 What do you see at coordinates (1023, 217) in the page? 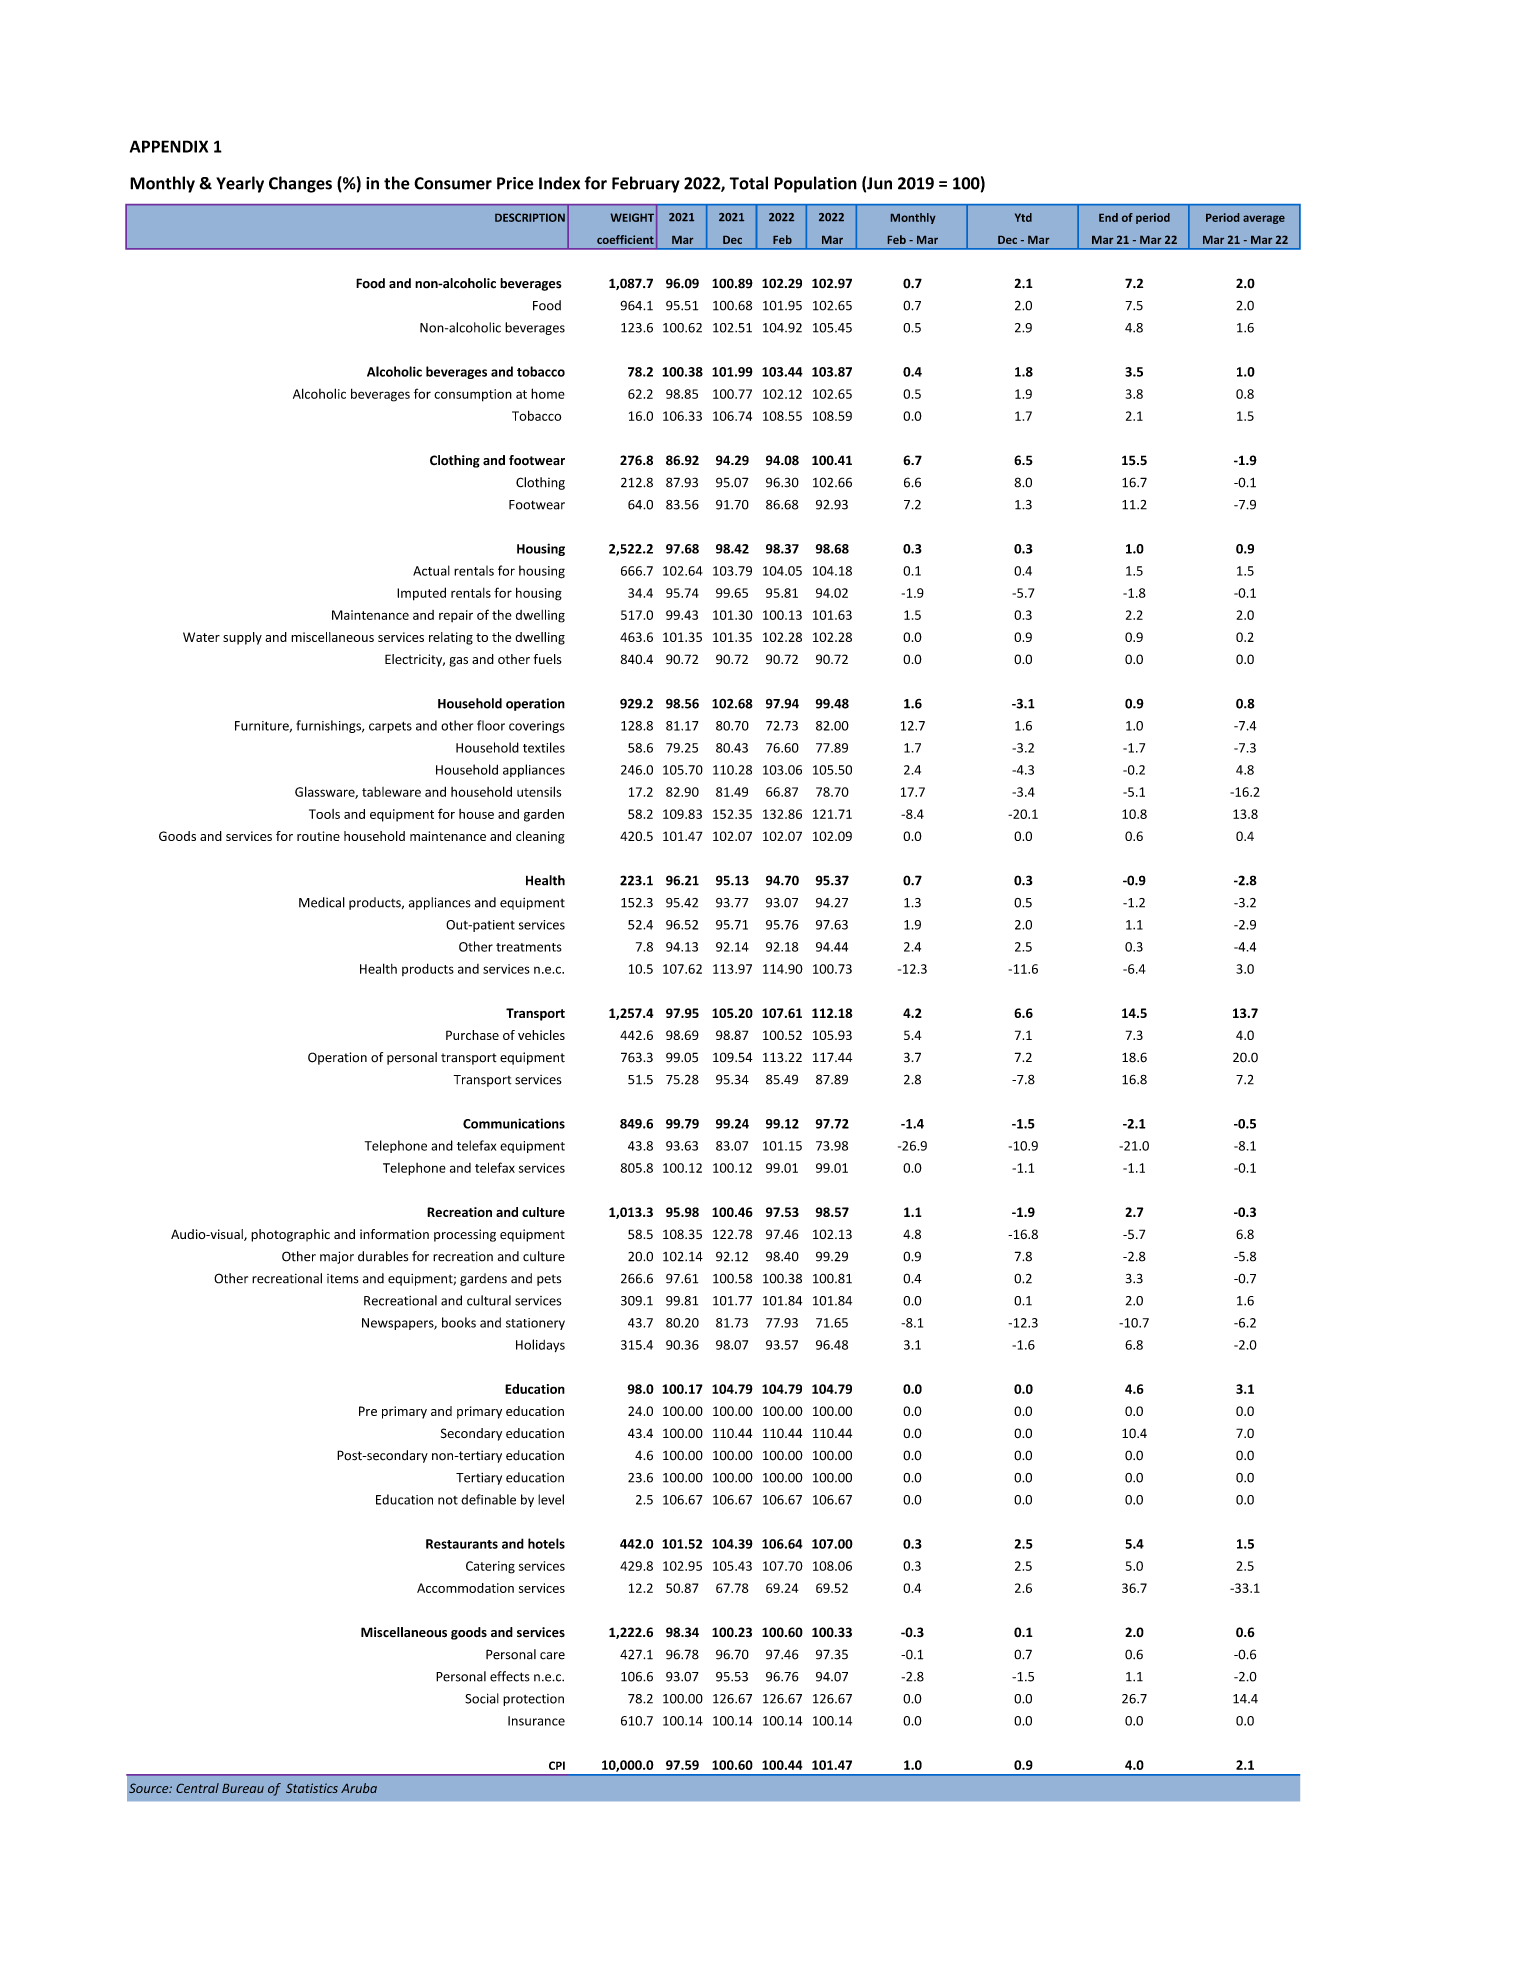
I see `Ytd` at bounding box center [1023, 217].
